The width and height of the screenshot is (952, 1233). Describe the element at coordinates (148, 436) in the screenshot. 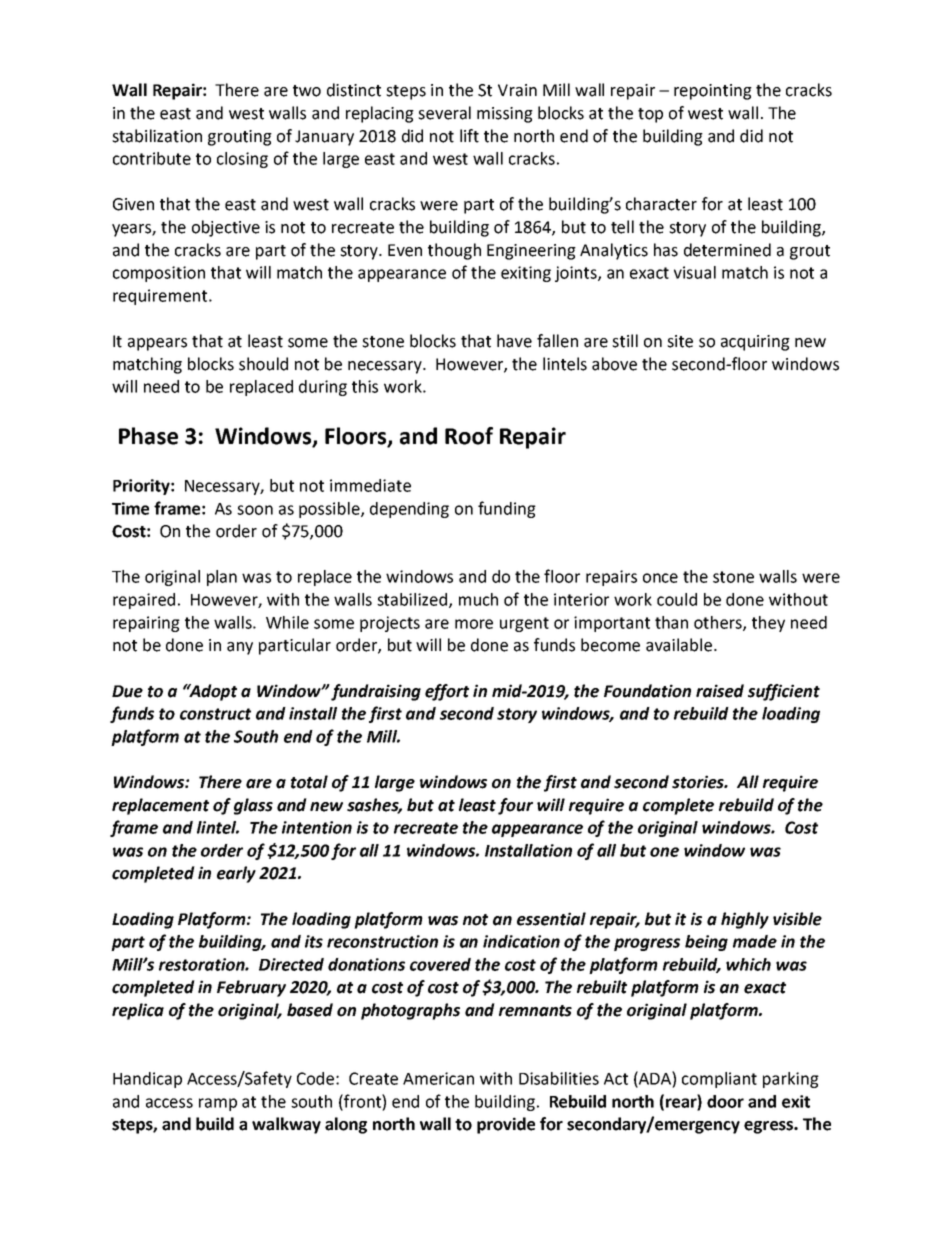

I see `Phase` at that location.
